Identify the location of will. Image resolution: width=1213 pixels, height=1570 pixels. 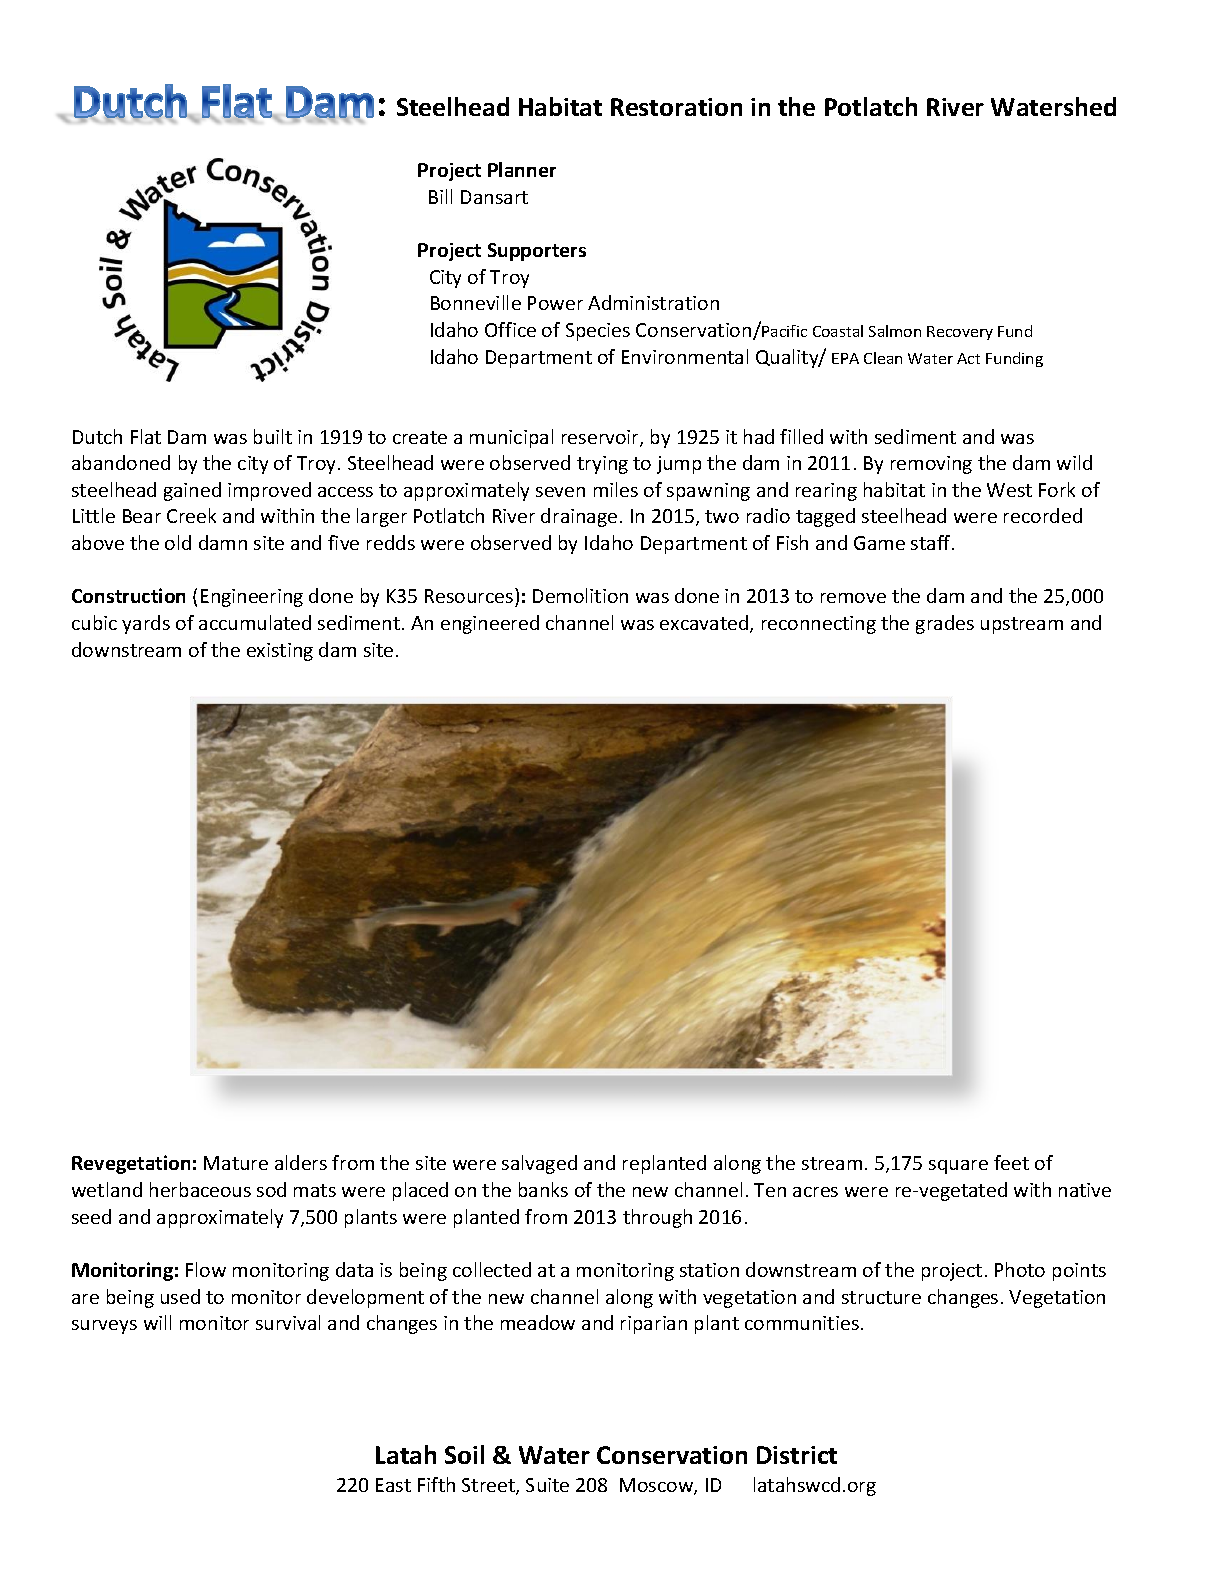
(157, 1322).
